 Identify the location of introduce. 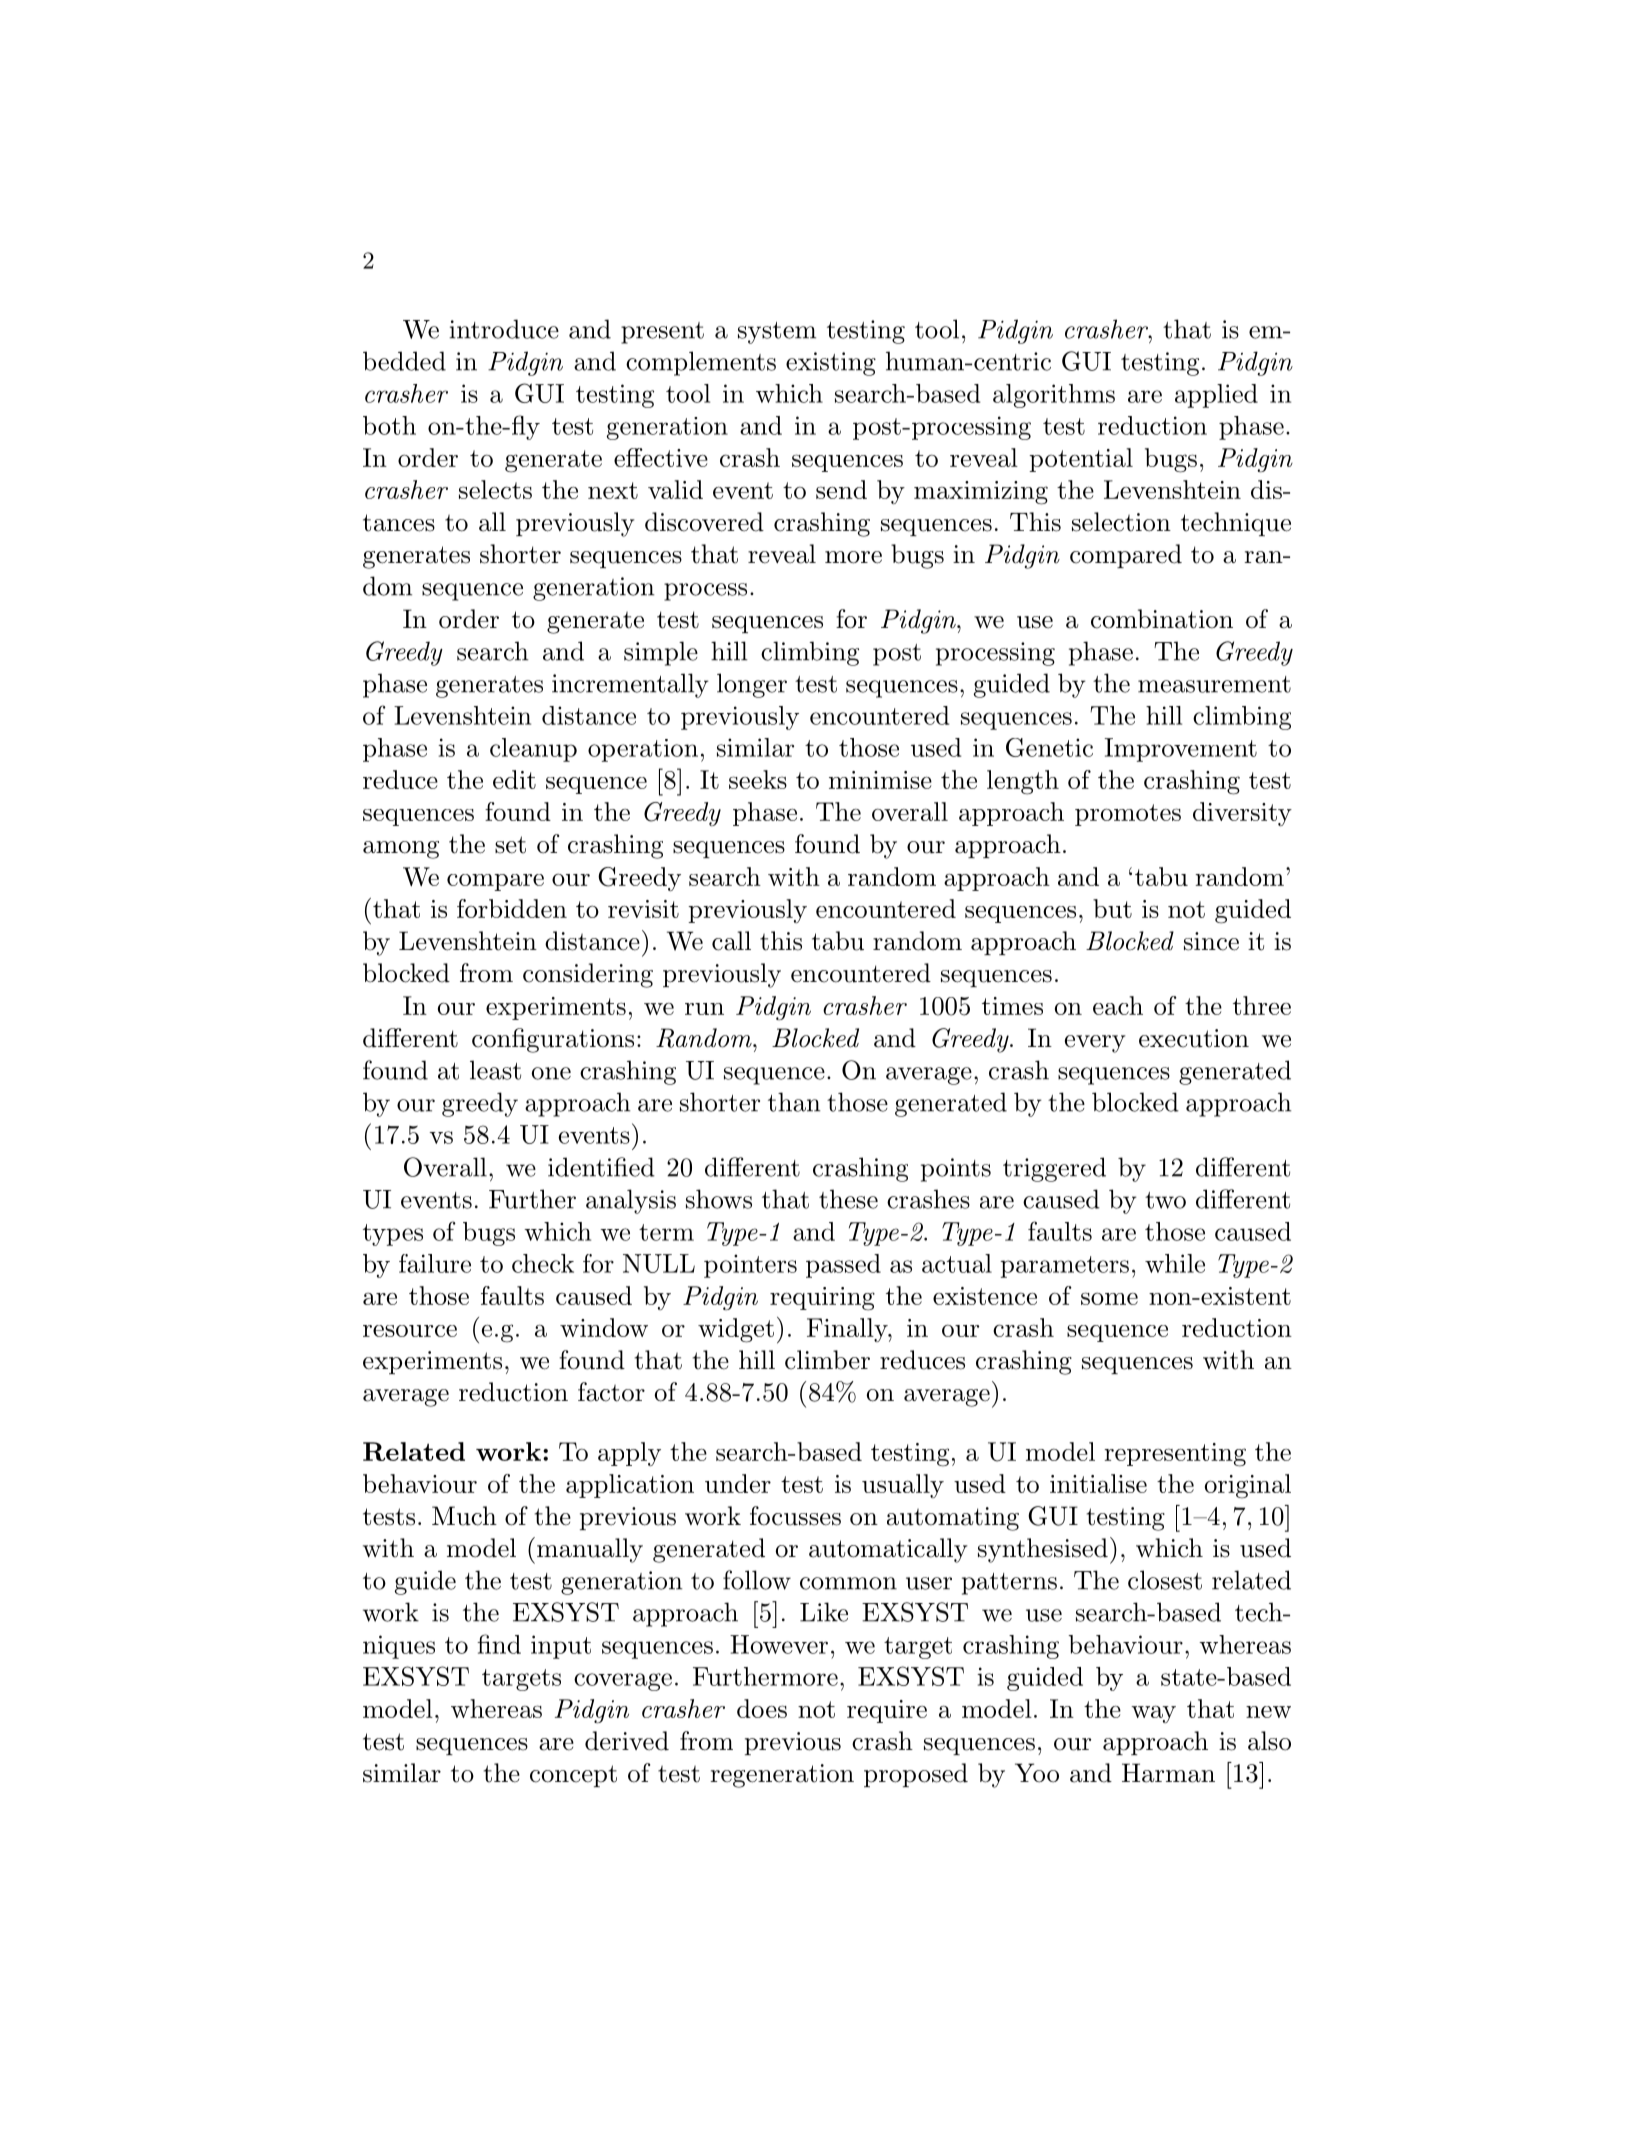
(504, 329).
